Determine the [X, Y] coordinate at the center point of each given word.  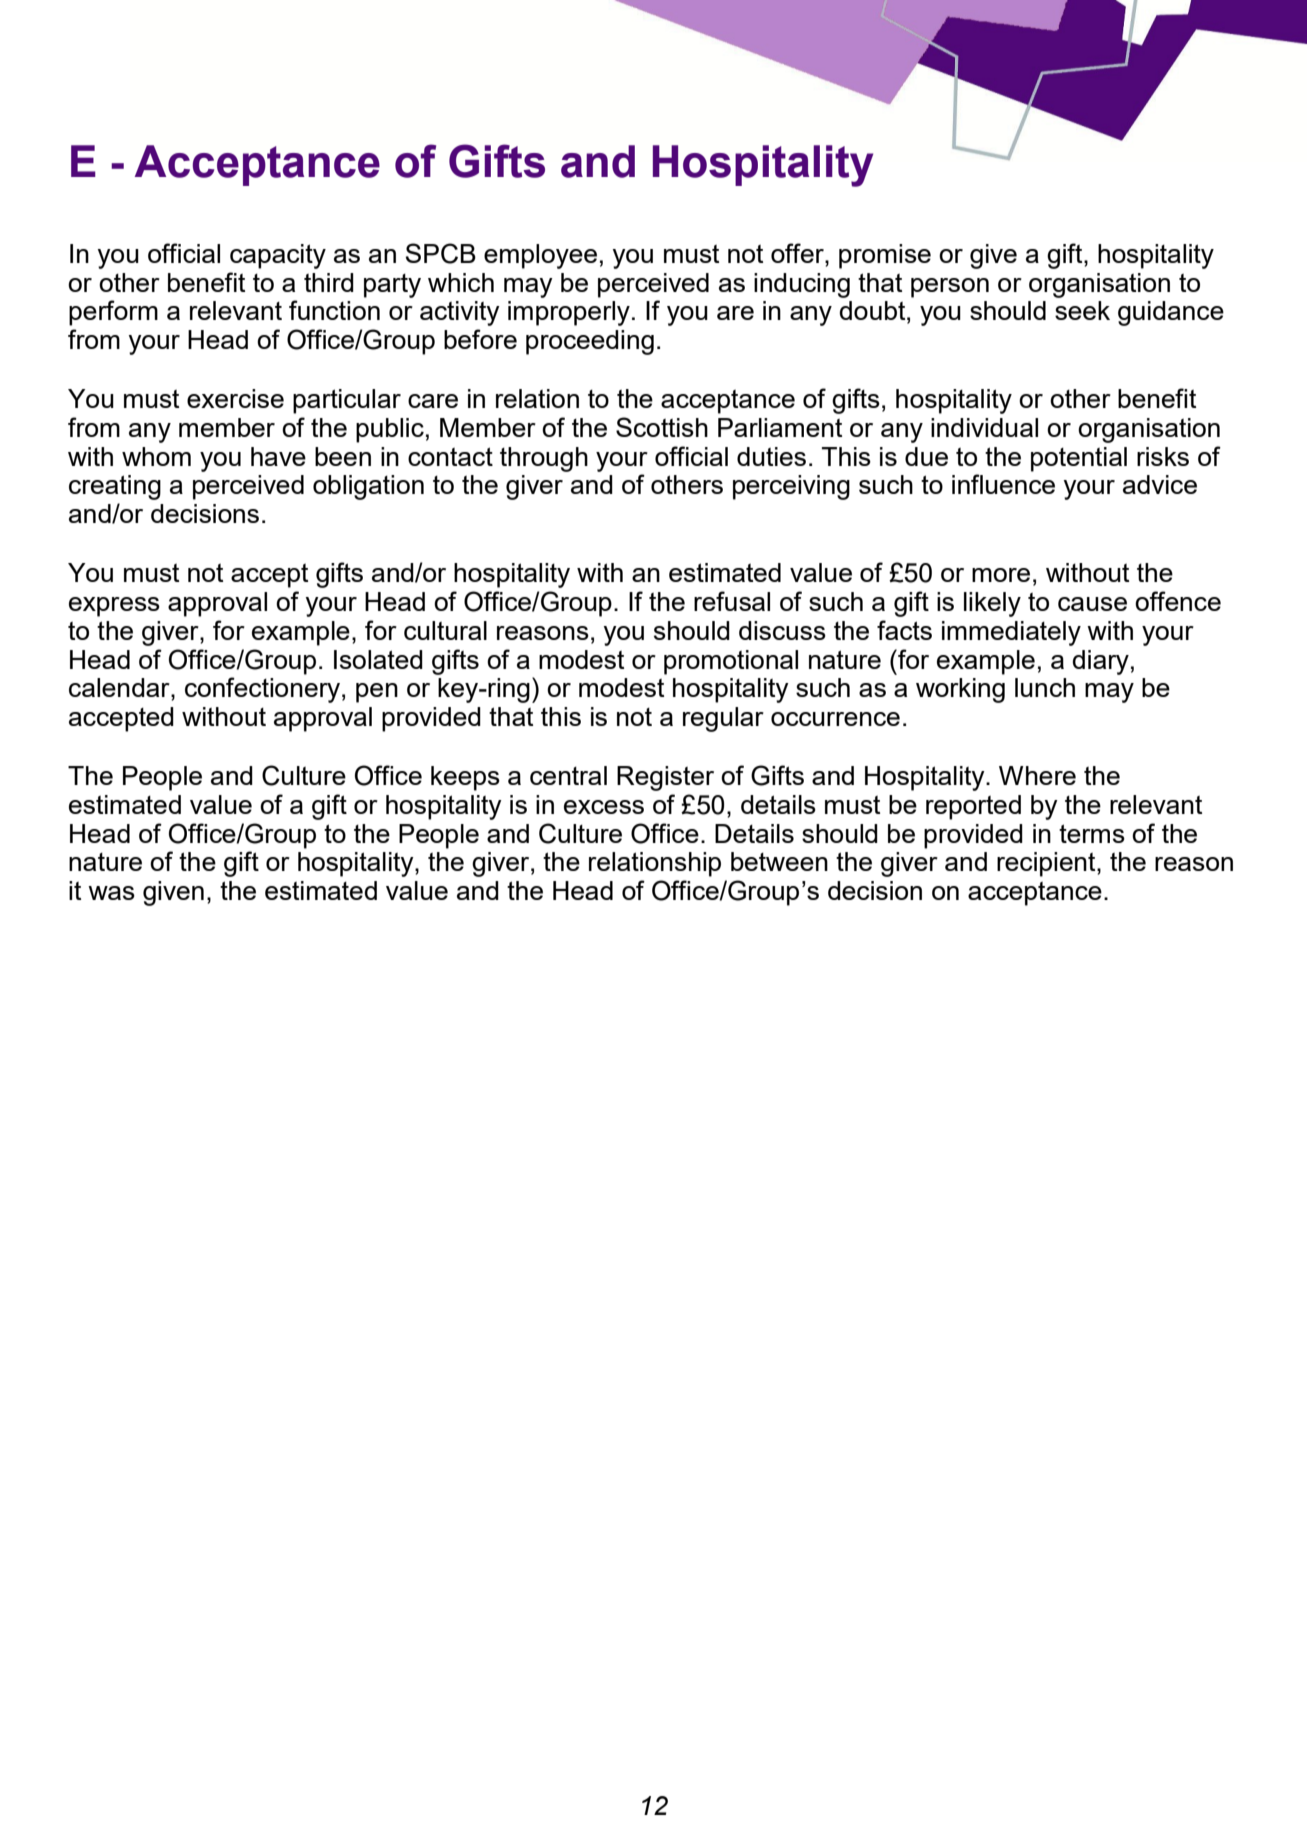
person [950, 288]
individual [984, 427]
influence [1003, 484]
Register [665, 778]
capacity [278, 256]
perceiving [791, 487]
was [111, 893]
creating [115, 487]
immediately [1011, 633]
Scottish [662, 427]
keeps [465, 778]
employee [540, 256]
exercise [235, 398]
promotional [731, 662]
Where [1037, 775]
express [114, 607]
